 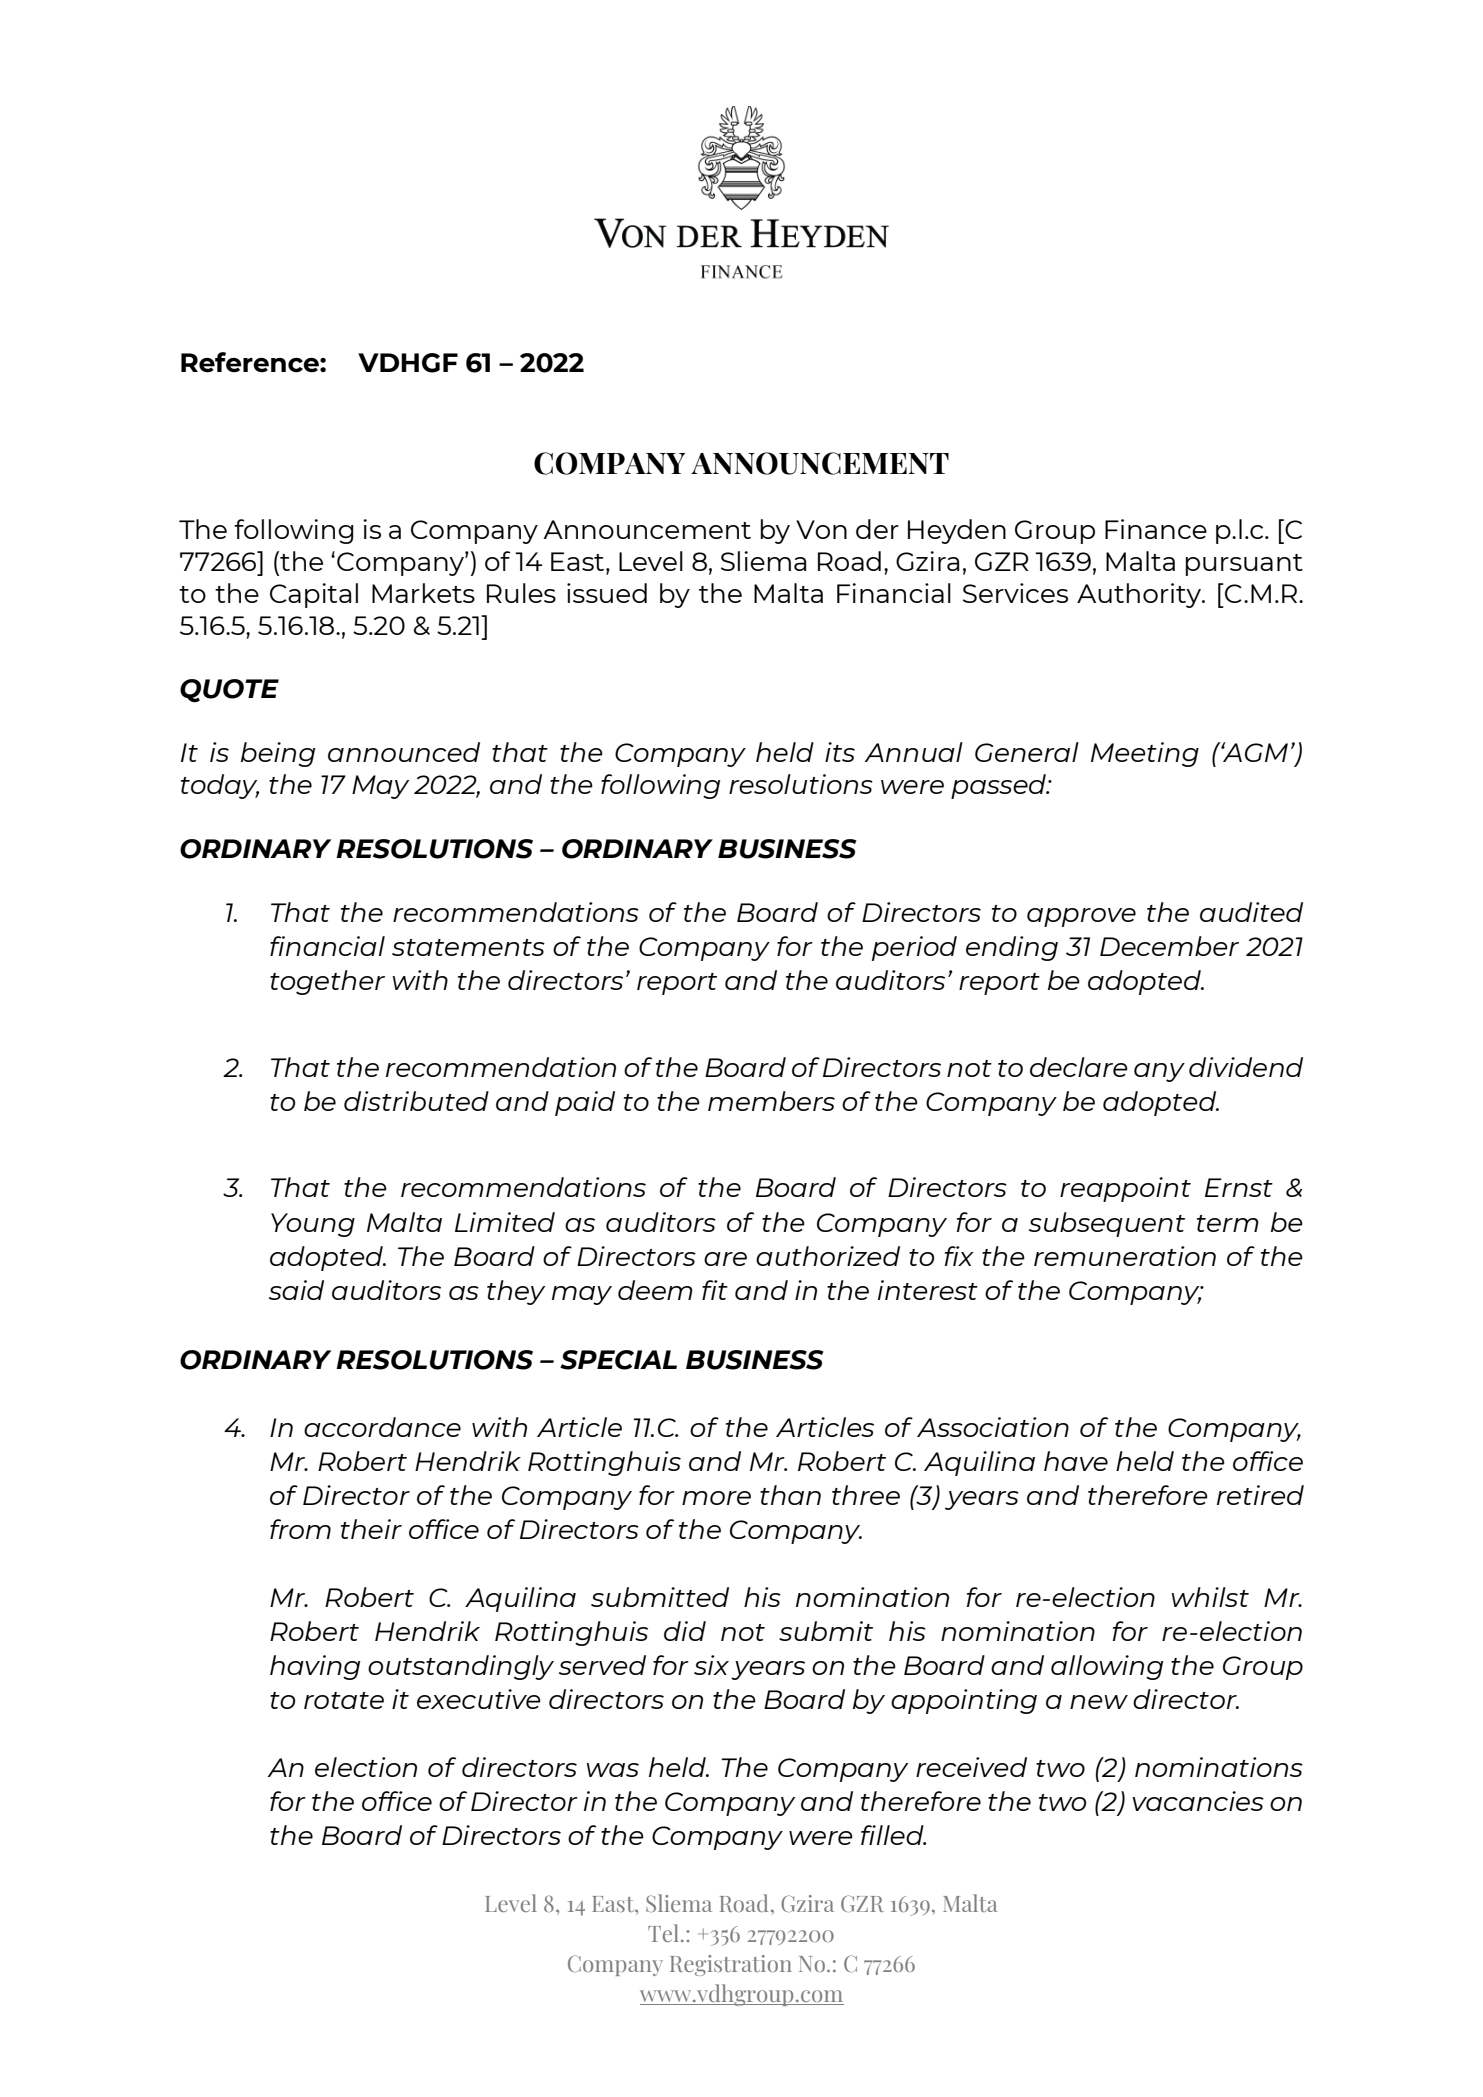 I want to click on period, so click(x=914, y=948).
